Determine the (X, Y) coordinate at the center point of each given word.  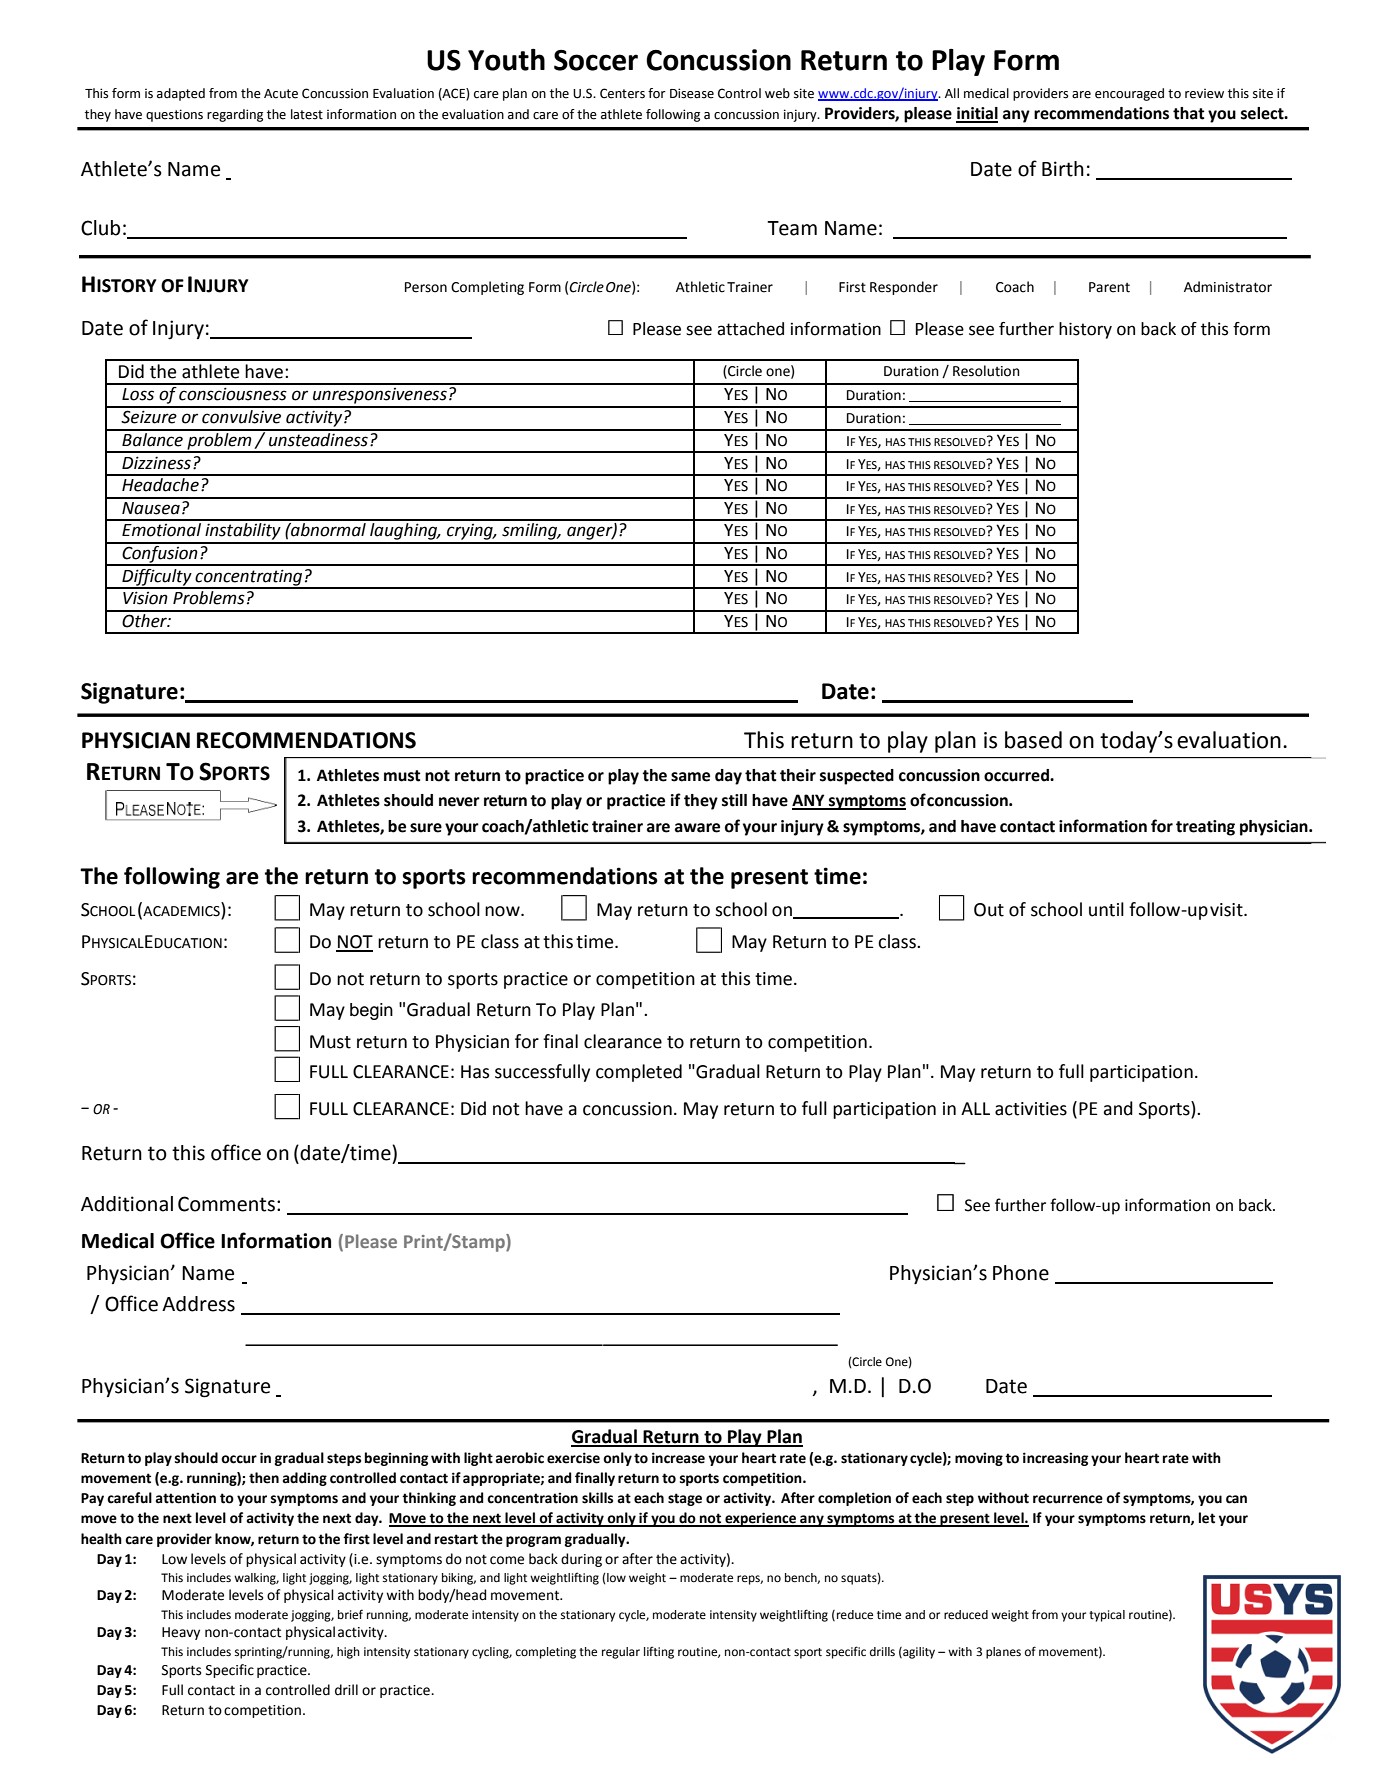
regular (621, 1653)
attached (750, 329)
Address (198, 1304)
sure (426, 828)
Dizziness (156, 463)
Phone (1021, 1273)
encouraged (1129, 94)
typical (1107, 1616)
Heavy (181, 1633)
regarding (235, 115)
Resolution (986, 371)
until (1106, 909)
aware (697, 828)
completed (639, 1073)
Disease (692, 93)
